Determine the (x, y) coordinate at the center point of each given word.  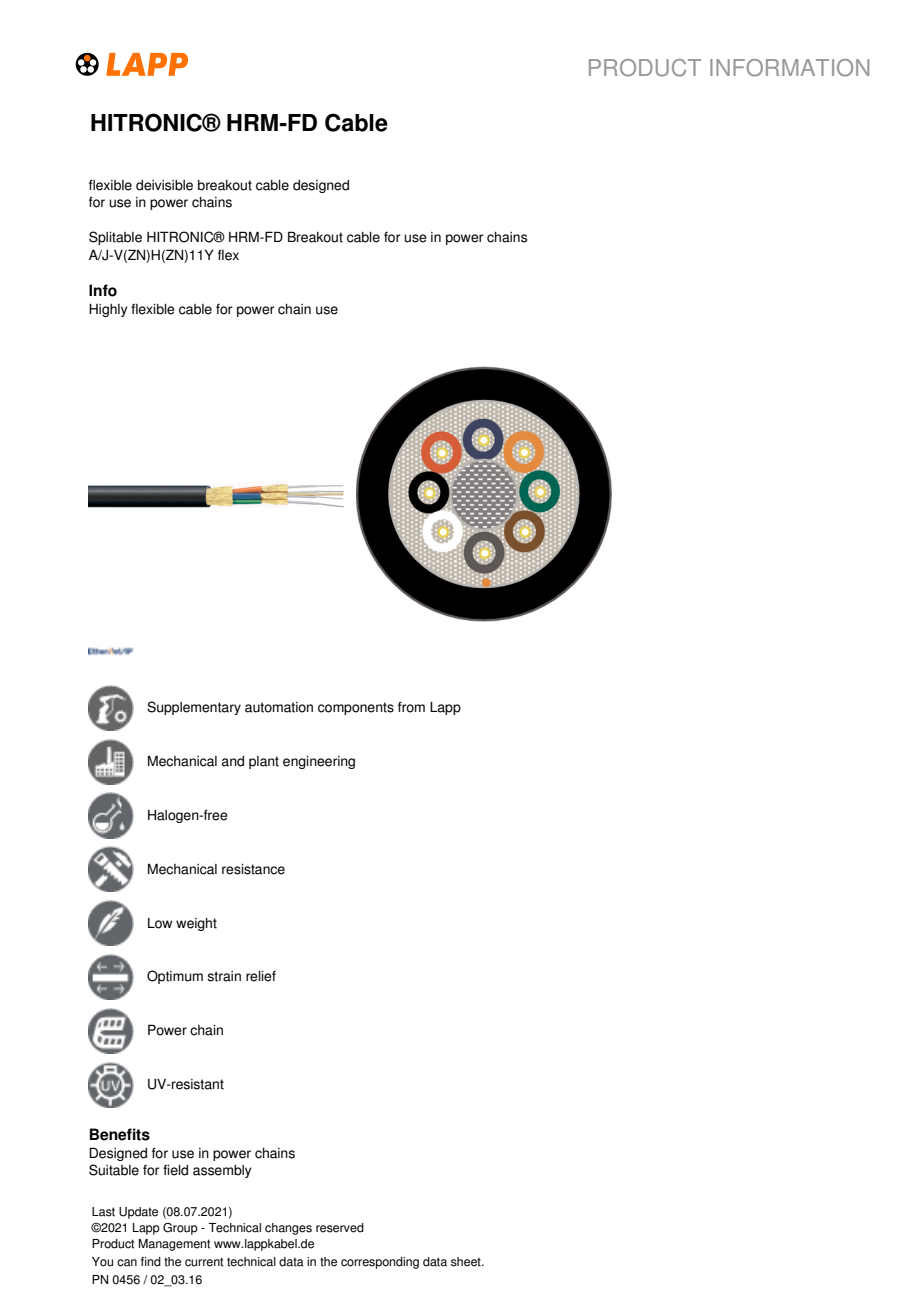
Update (138, 1213)
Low (160, 923)
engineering (319, 762)
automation (279, 707)
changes (288, 1229)
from (411, 707)
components (356, 708)
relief (261, 976)
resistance (253, 869)
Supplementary (194, 708)
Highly (108, 310)
